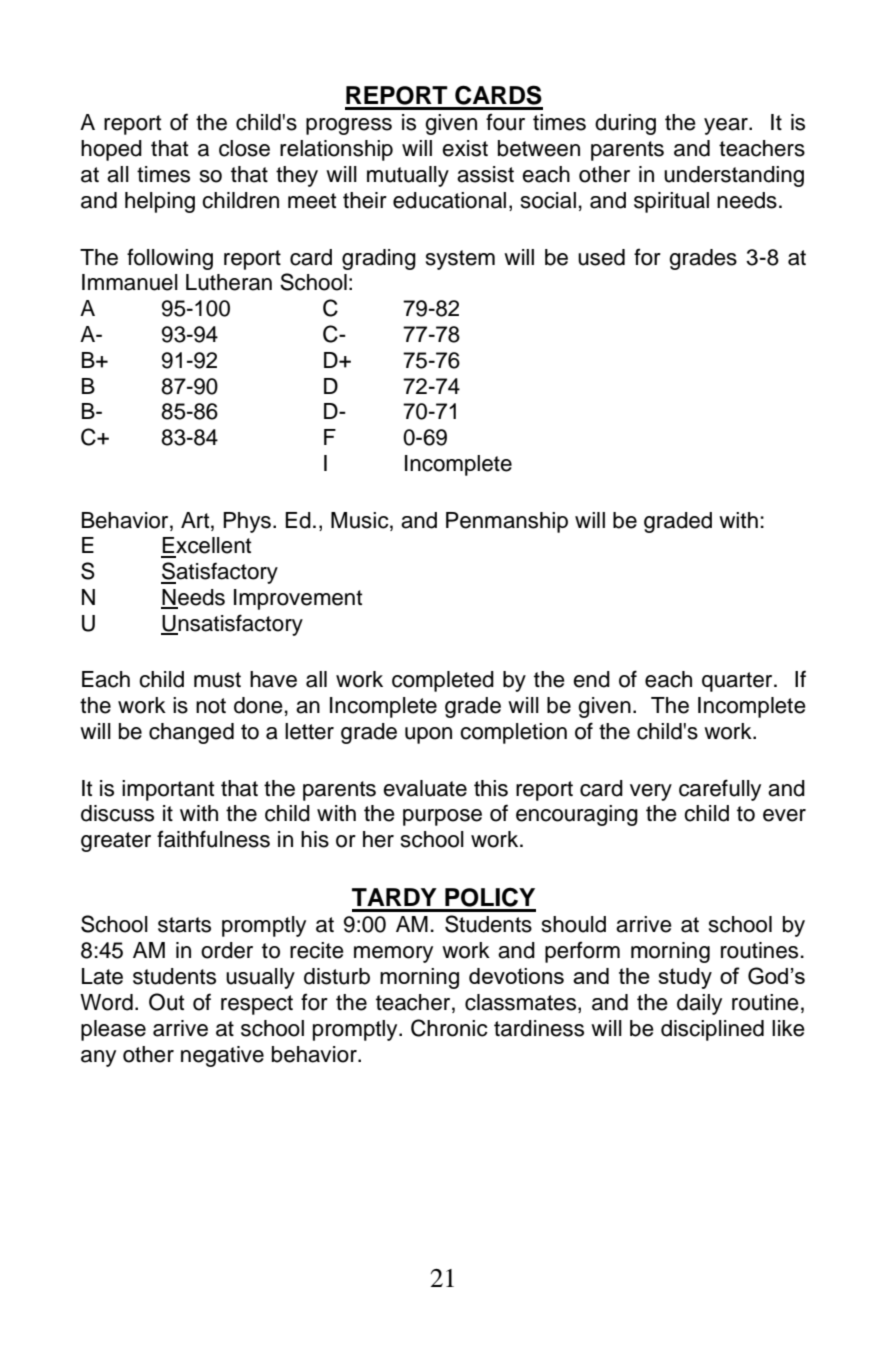 The image size is (887, 1372). What do you see at coordinates (222, 1056) in the document?
I see `negative` at bounding box center [222, 1056].
